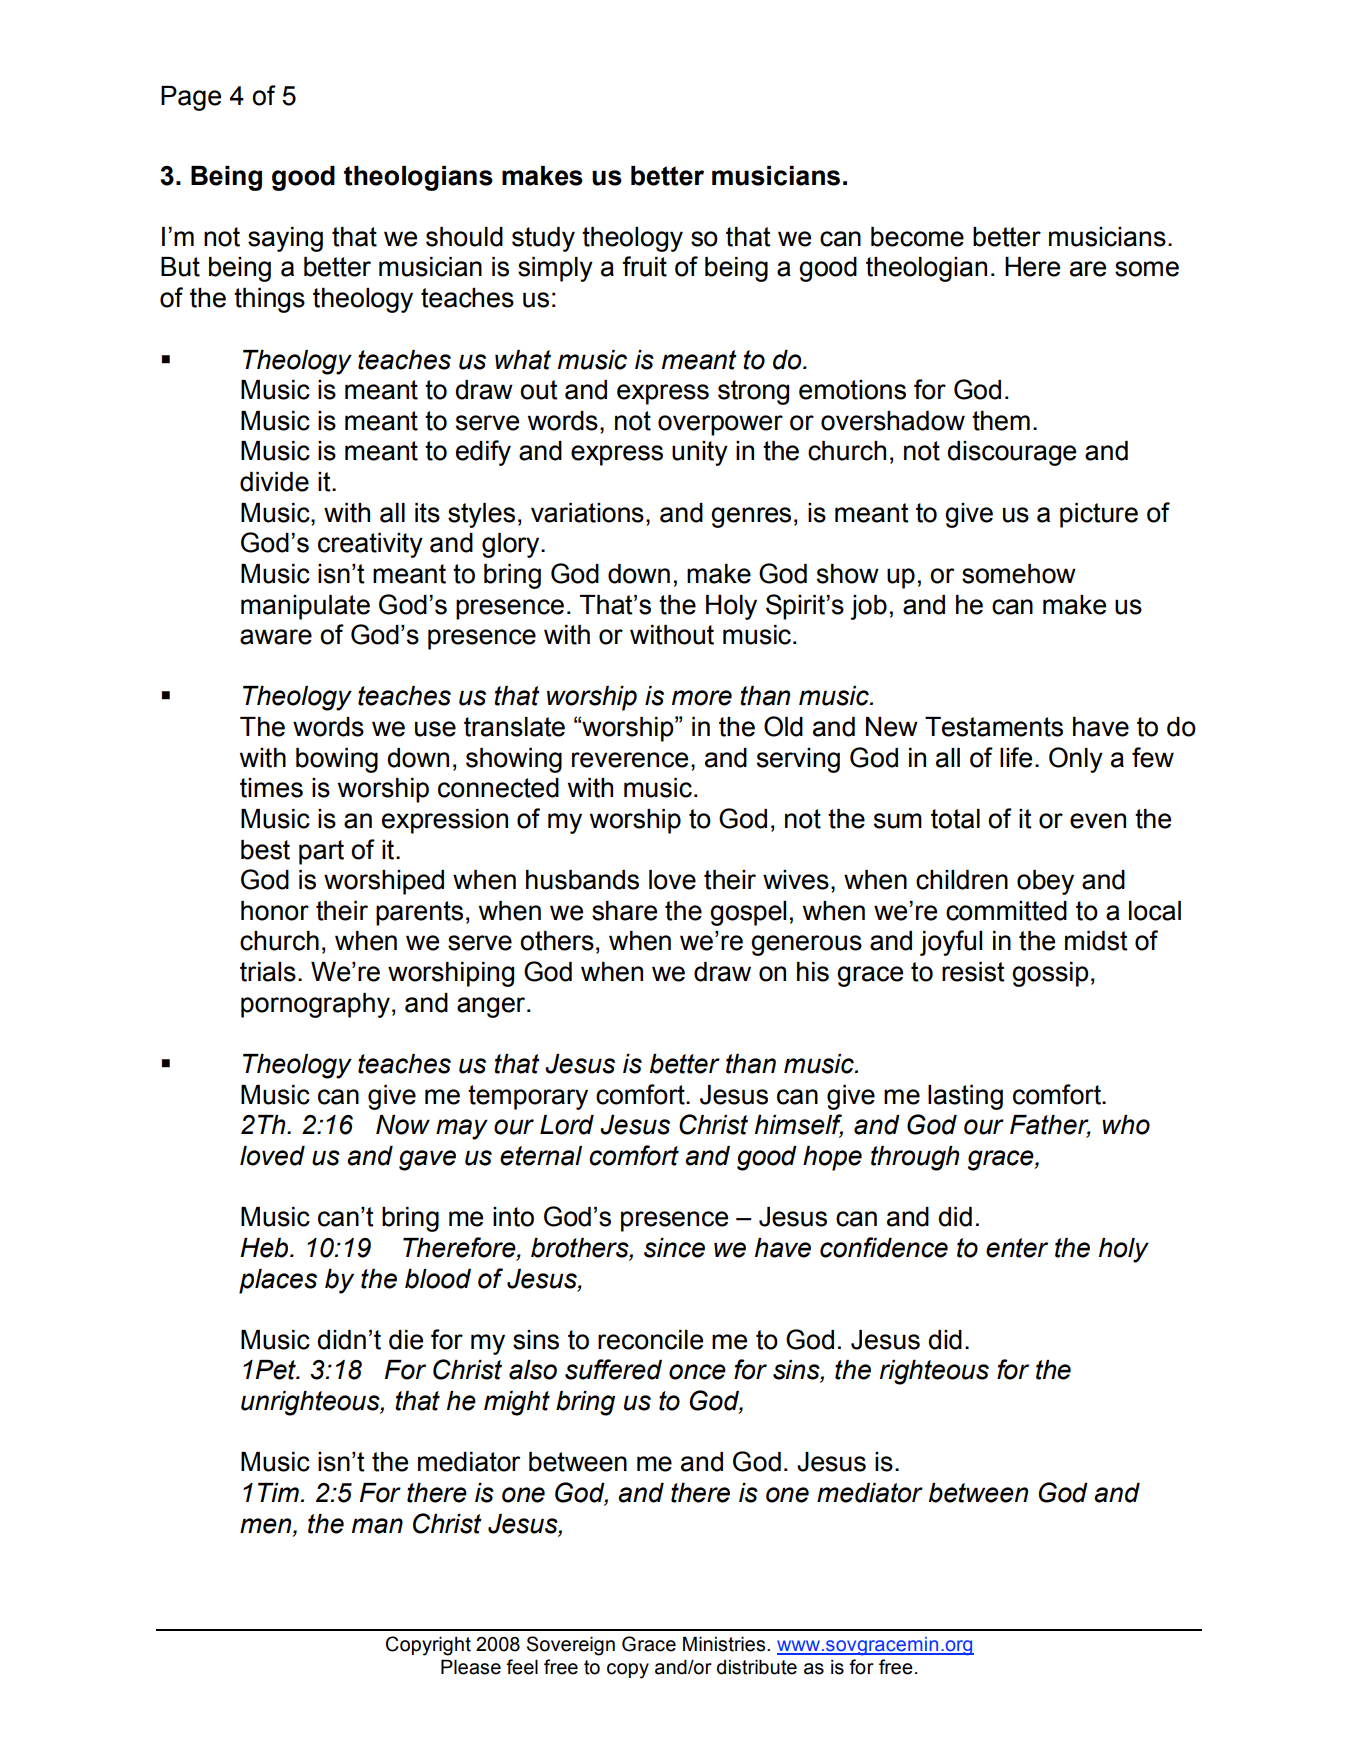  What do you see at coordinates (403, 1125) in the screenshot?
I see `Now` at bounding box center [403, 1125].
